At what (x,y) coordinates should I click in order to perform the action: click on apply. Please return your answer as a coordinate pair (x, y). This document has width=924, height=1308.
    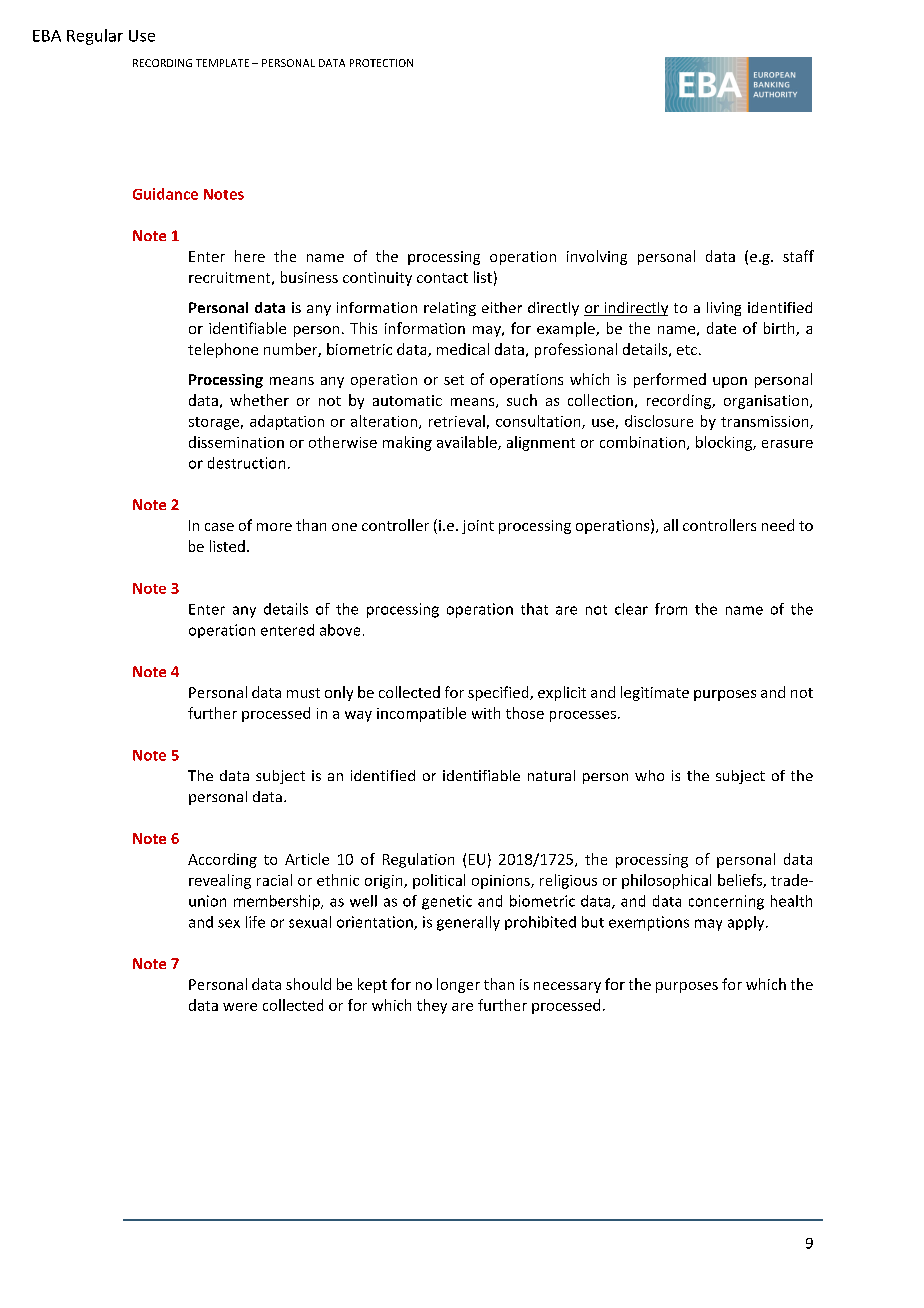
    Looking at the image, I should click on (747, 923).
